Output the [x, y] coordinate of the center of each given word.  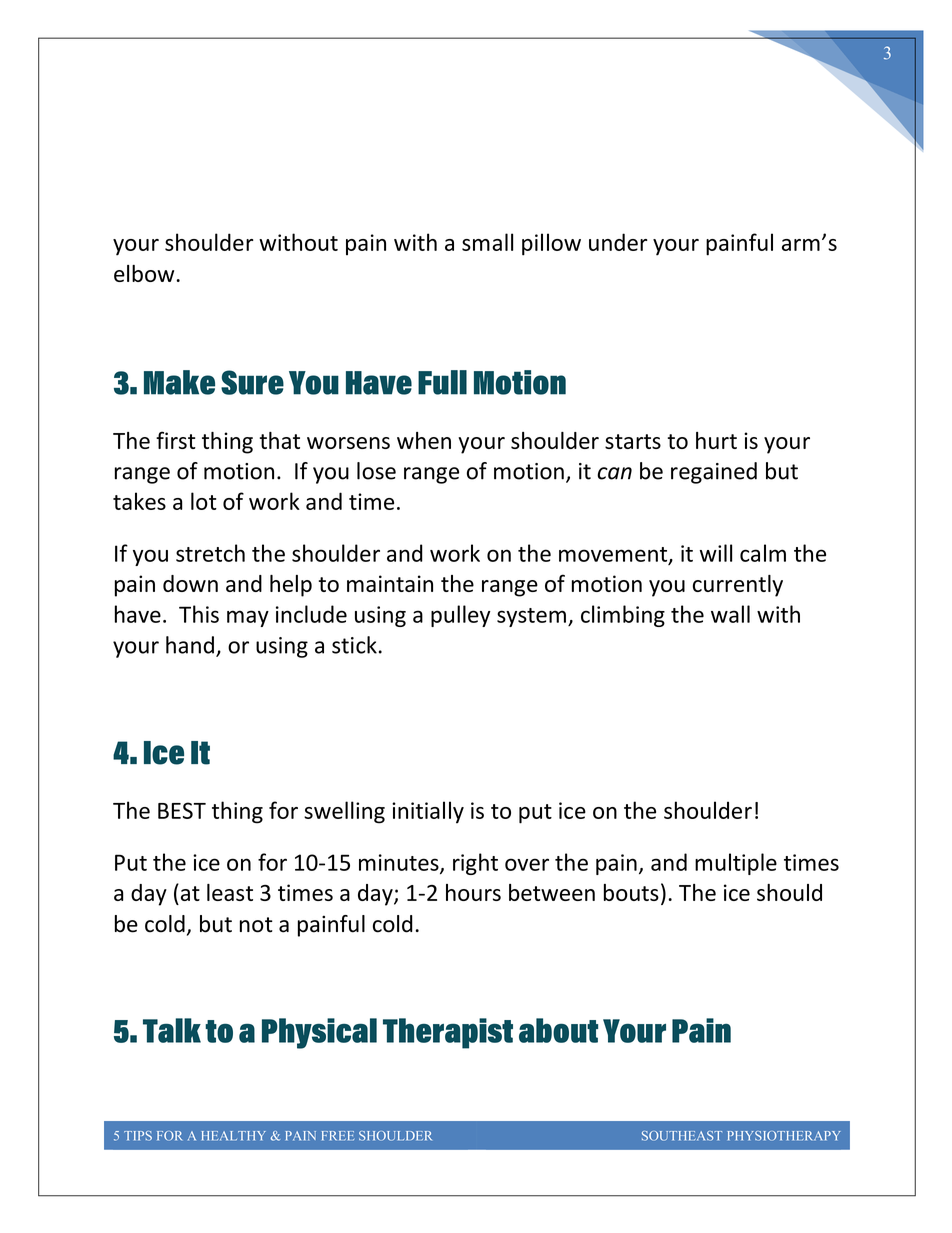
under [618, 242]
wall [730, 614]
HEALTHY [233, 1136]
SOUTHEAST [682, 1136]
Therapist [448, 1033]
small [487, 242]
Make [179, 382]
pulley [461, 616]
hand [190, 645]
